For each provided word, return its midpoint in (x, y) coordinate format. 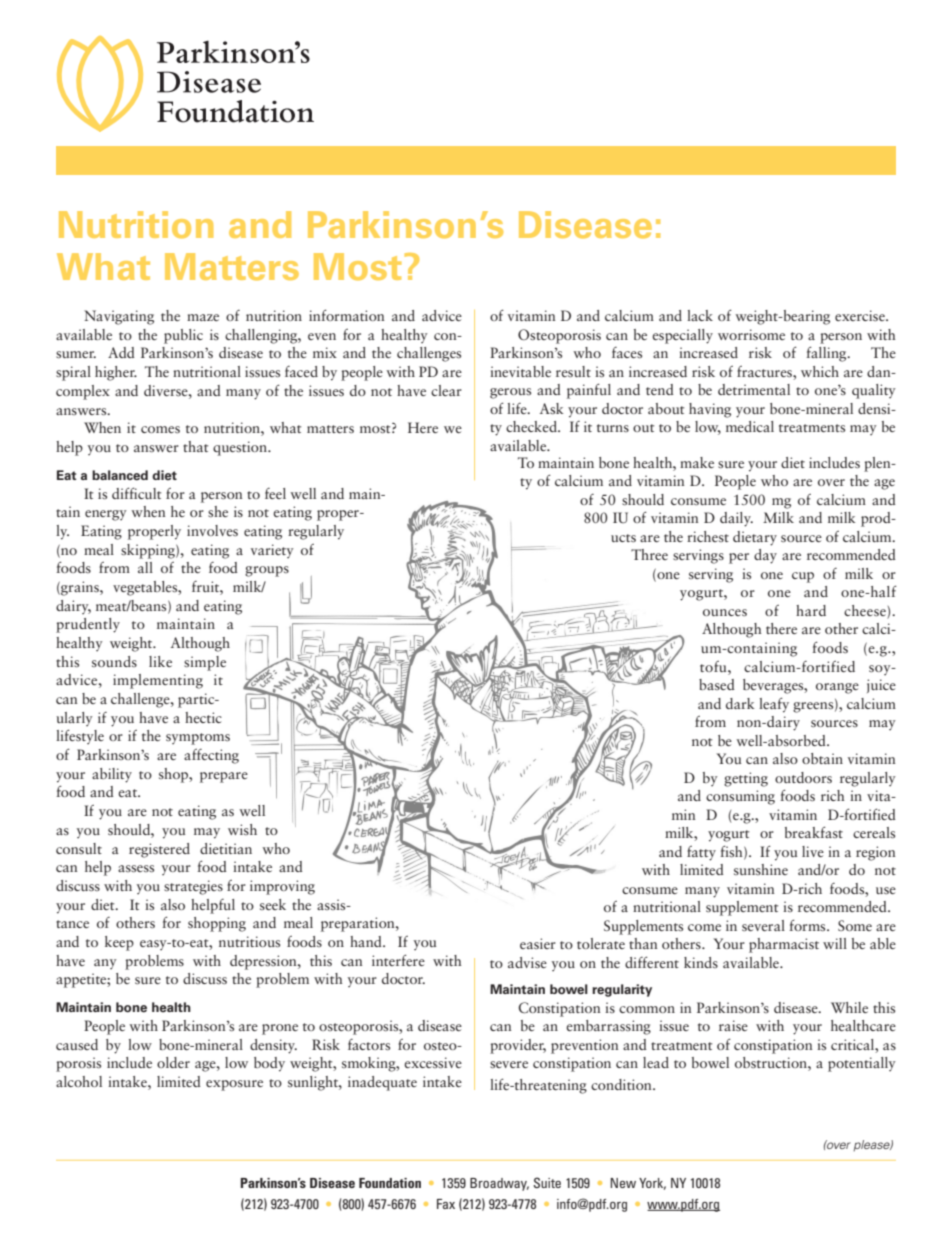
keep (119, 943)
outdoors (803, 777)
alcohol (79, 1081)
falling (827, 354)
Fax (446, 1204)
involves (212, 530)
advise (527, 962)
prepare (224, 777)
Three (649, 554)
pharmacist (784, 945)
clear (446, 390)
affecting (211, 756)
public (183, 336)
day (765, 556)
